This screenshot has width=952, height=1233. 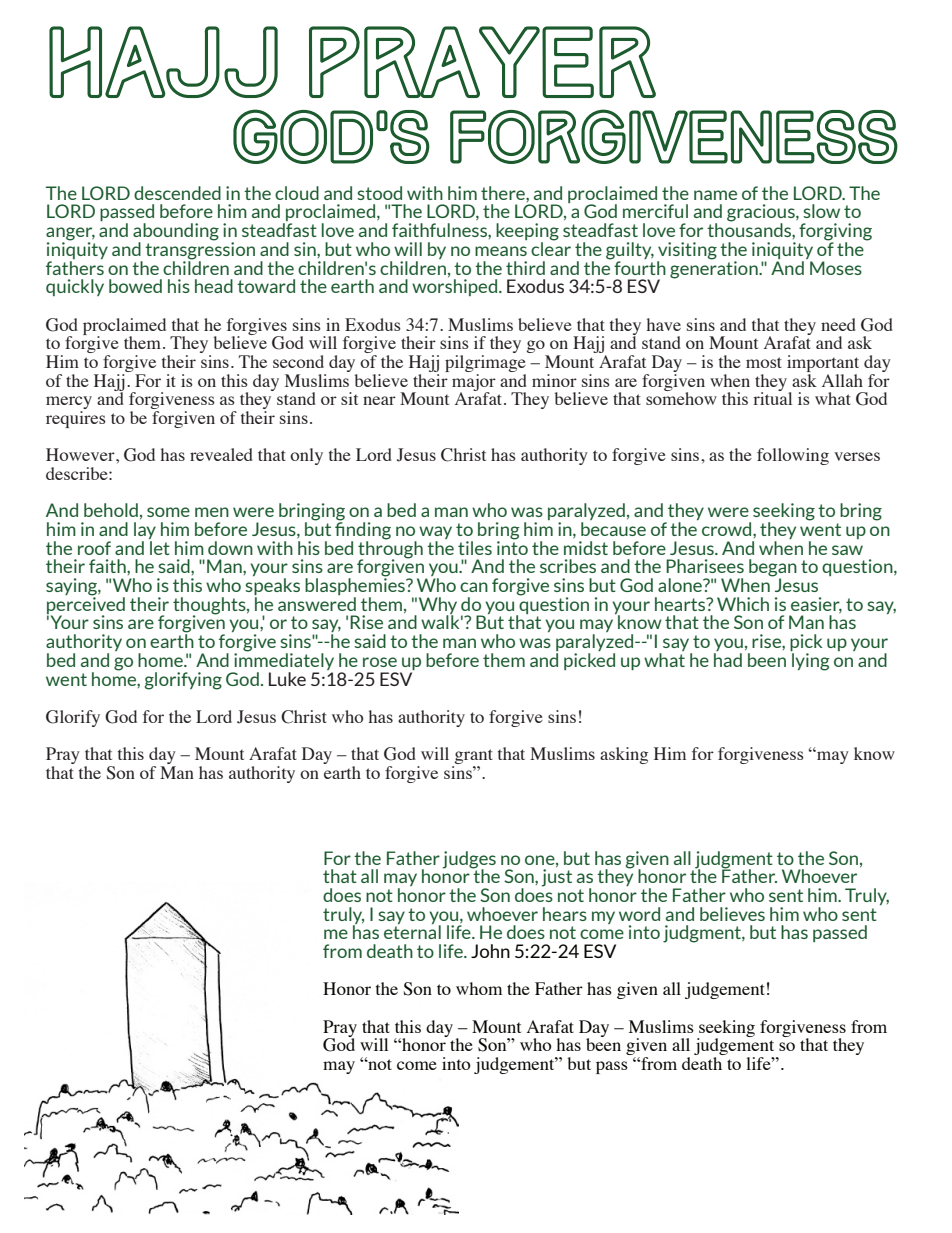 What do you see at coordinates (176, 233) in the screenshot?
I see `abounding` at bounding box center [176, 233].
